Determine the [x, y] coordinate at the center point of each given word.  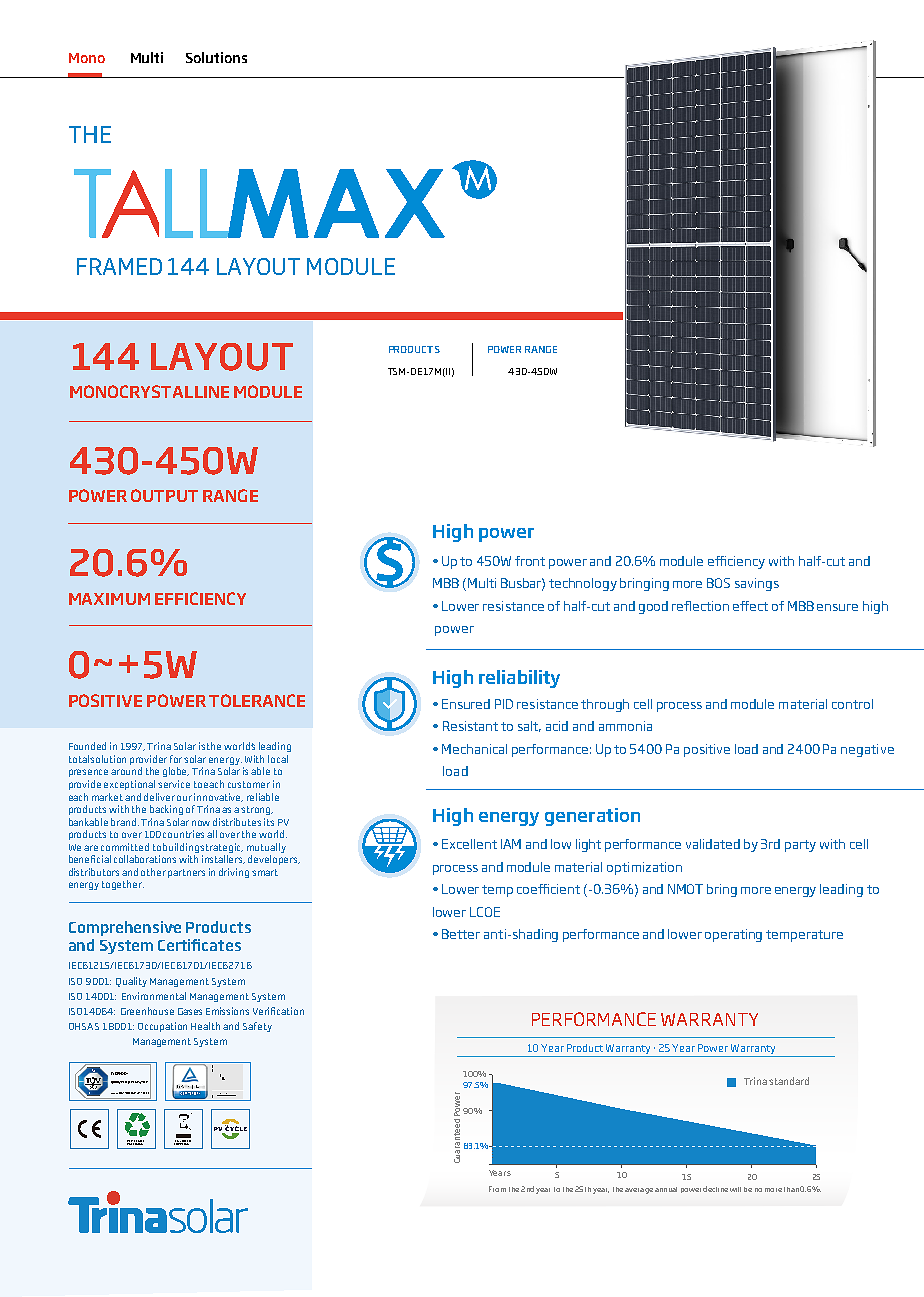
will [735, 1189]
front [530, 561]
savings [757, 584]
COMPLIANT [182, 1142]
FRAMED [119, 266]
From [497, 1189]
